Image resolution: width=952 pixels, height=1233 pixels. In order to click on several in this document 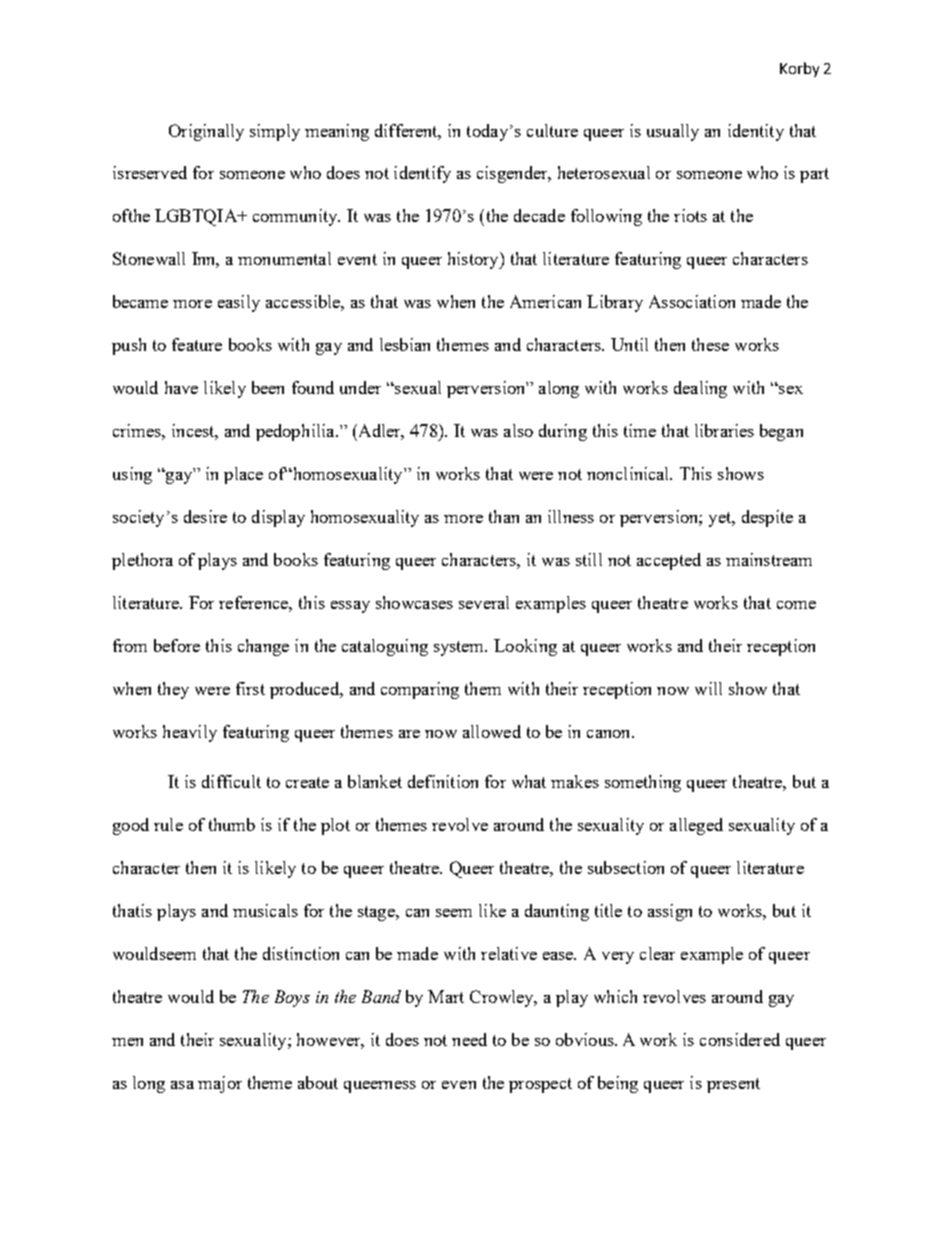, I will do `click(484, 602)`.
